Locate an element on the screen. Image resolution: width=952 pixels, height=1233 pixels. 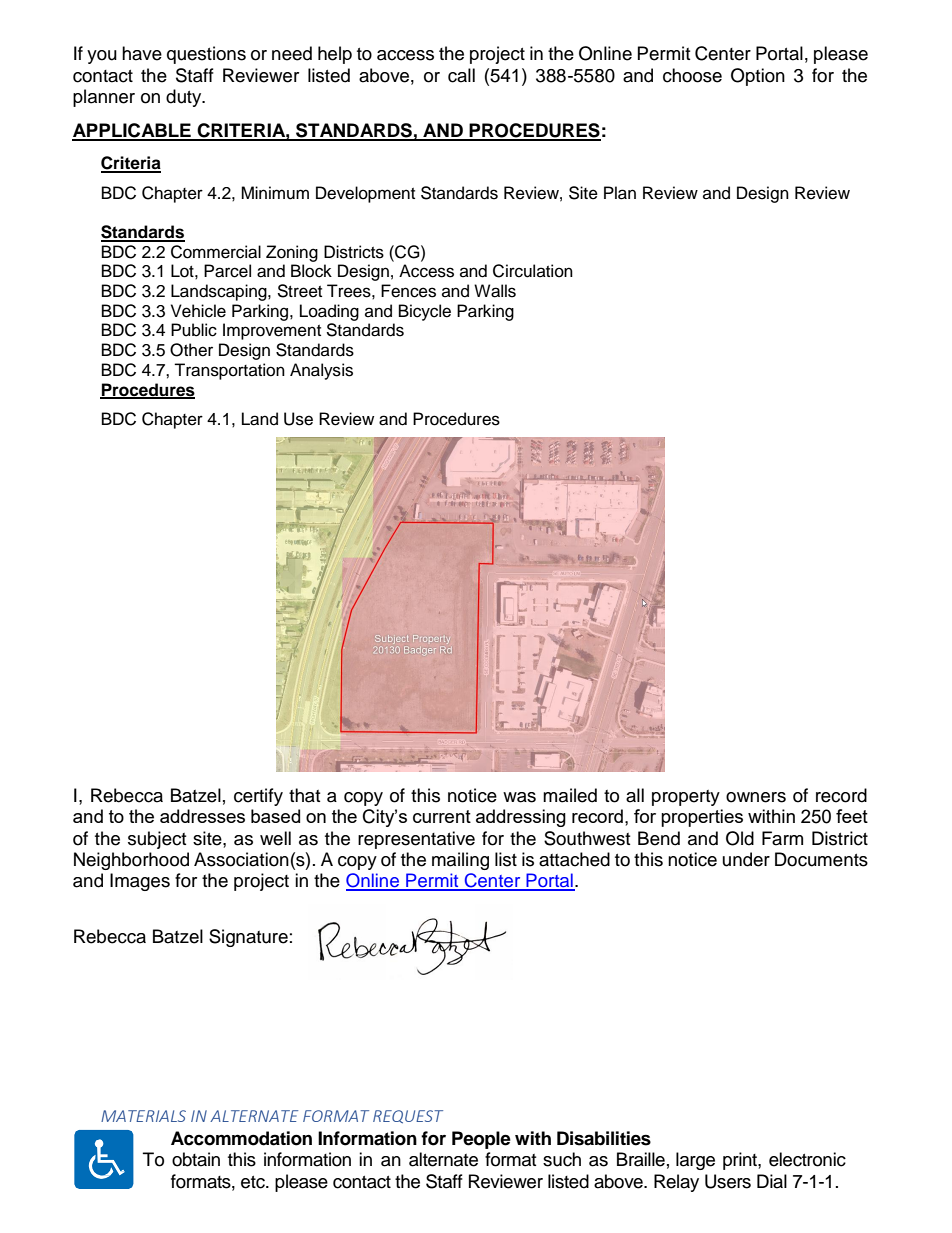
call is located at coordinates (461, 75).
